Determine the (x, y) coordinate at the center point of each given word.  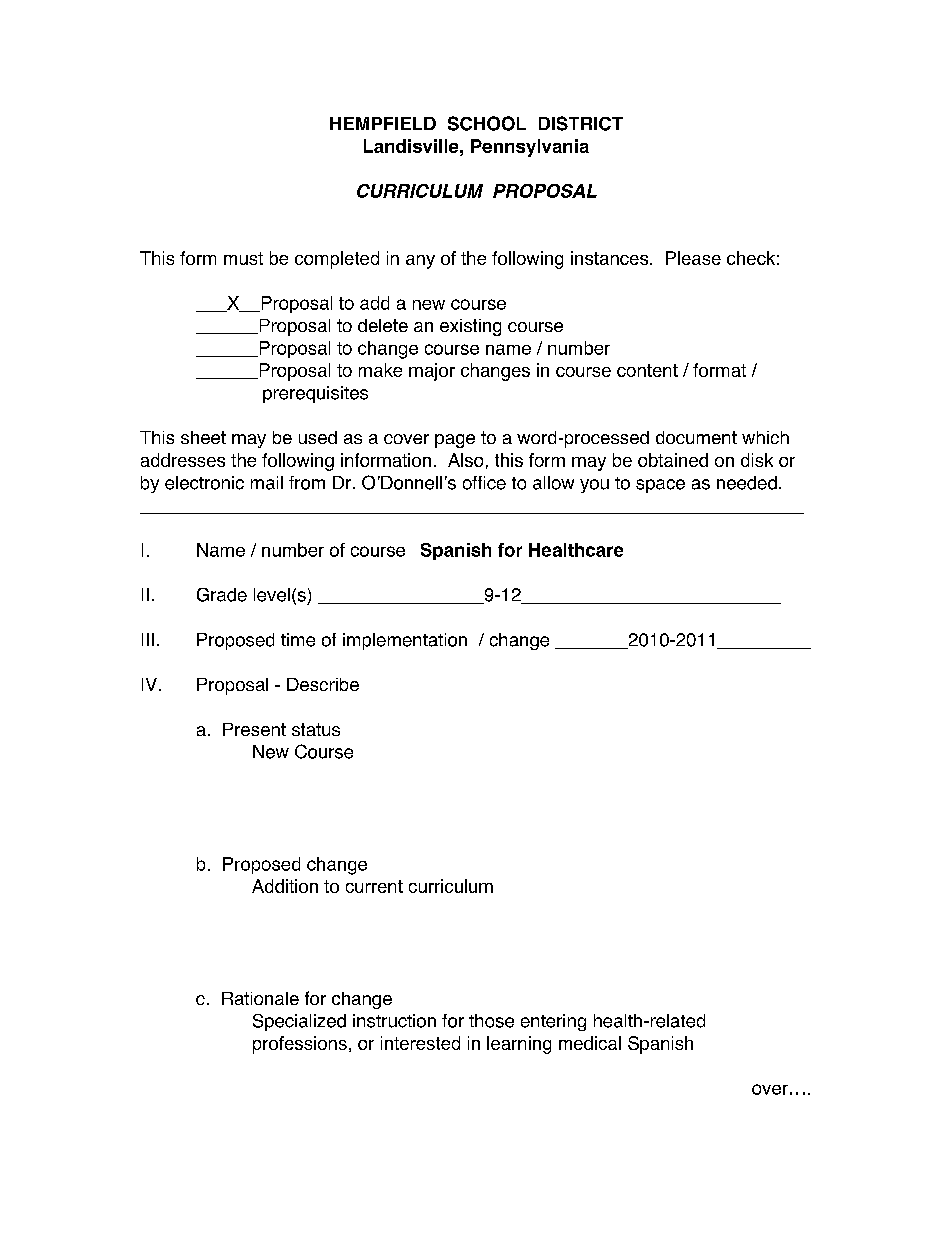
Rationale (260, 998)
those (491, 1021)
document (696, 437)
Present (254, 729)
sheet (203, 437)
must (243, 258)
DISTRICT (581, 123)
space (660, 486)
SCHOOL (487, 123)
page (455, 441)
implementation (405, 641)
